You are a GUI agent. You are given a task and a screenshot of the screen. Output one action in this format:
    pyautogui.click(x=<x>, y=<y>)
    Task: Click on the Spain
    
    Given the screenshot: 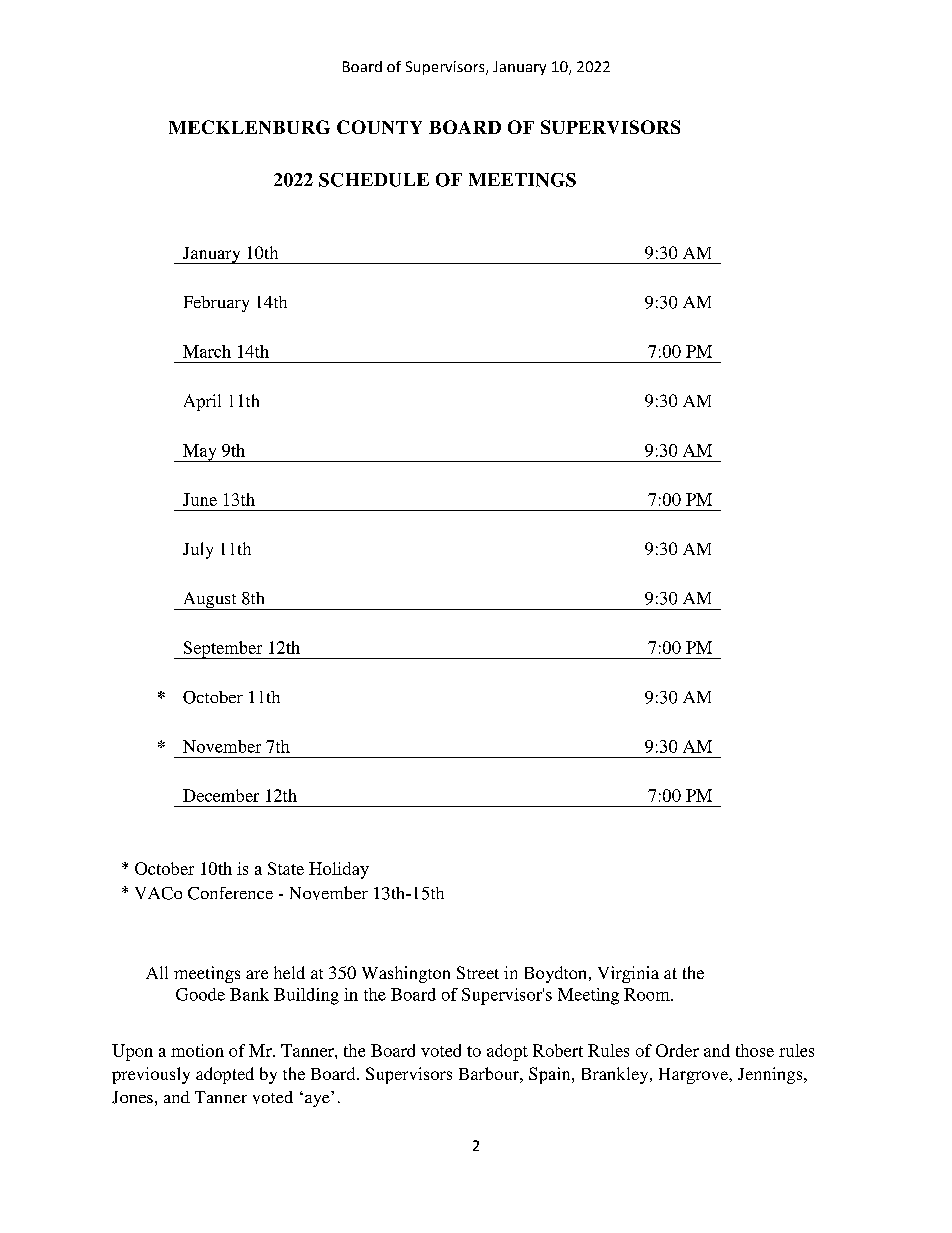 What is the action you would take?
    pyautogui.click(x=551, y=1075)
